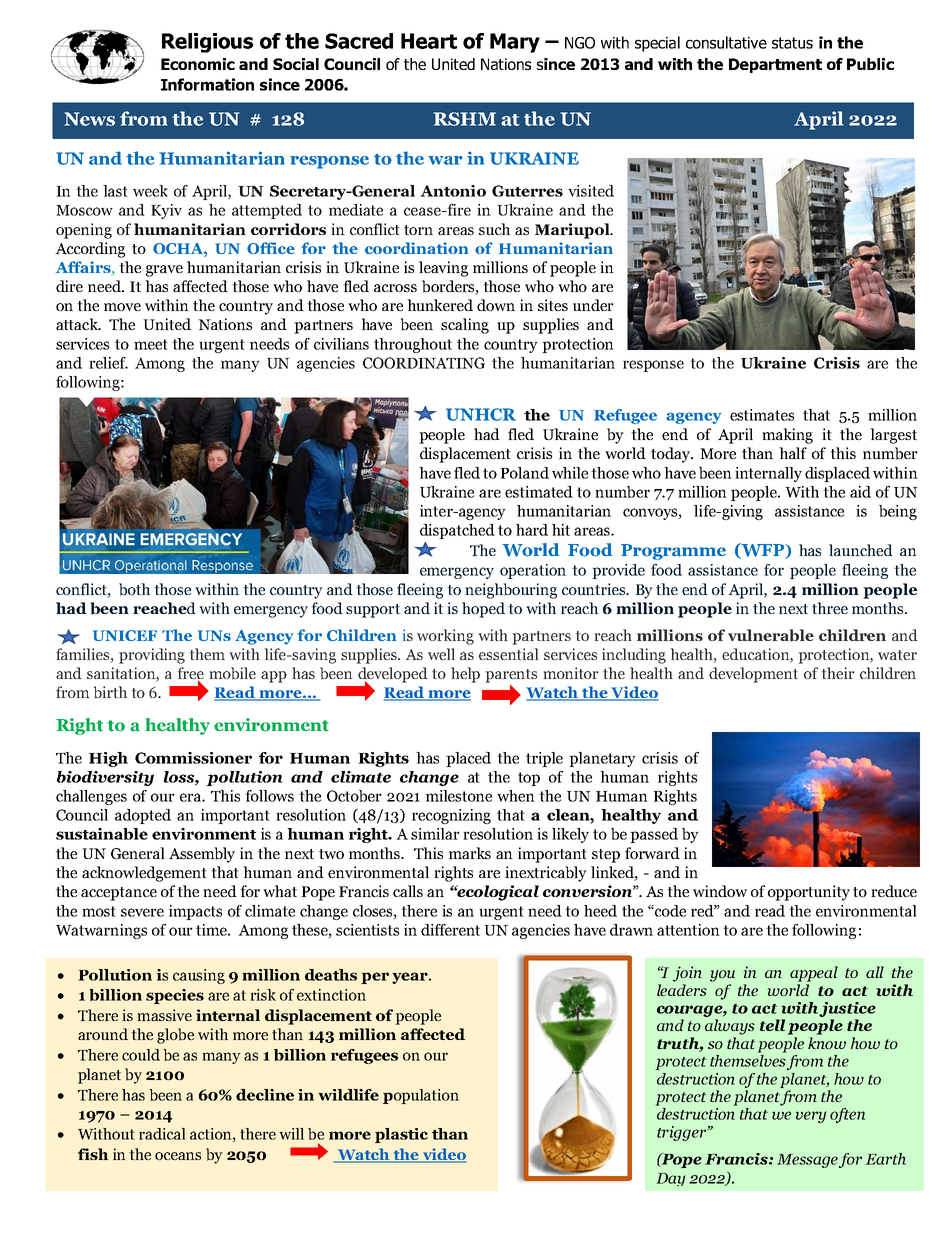  I want to click on Department, so click(775, 65).
